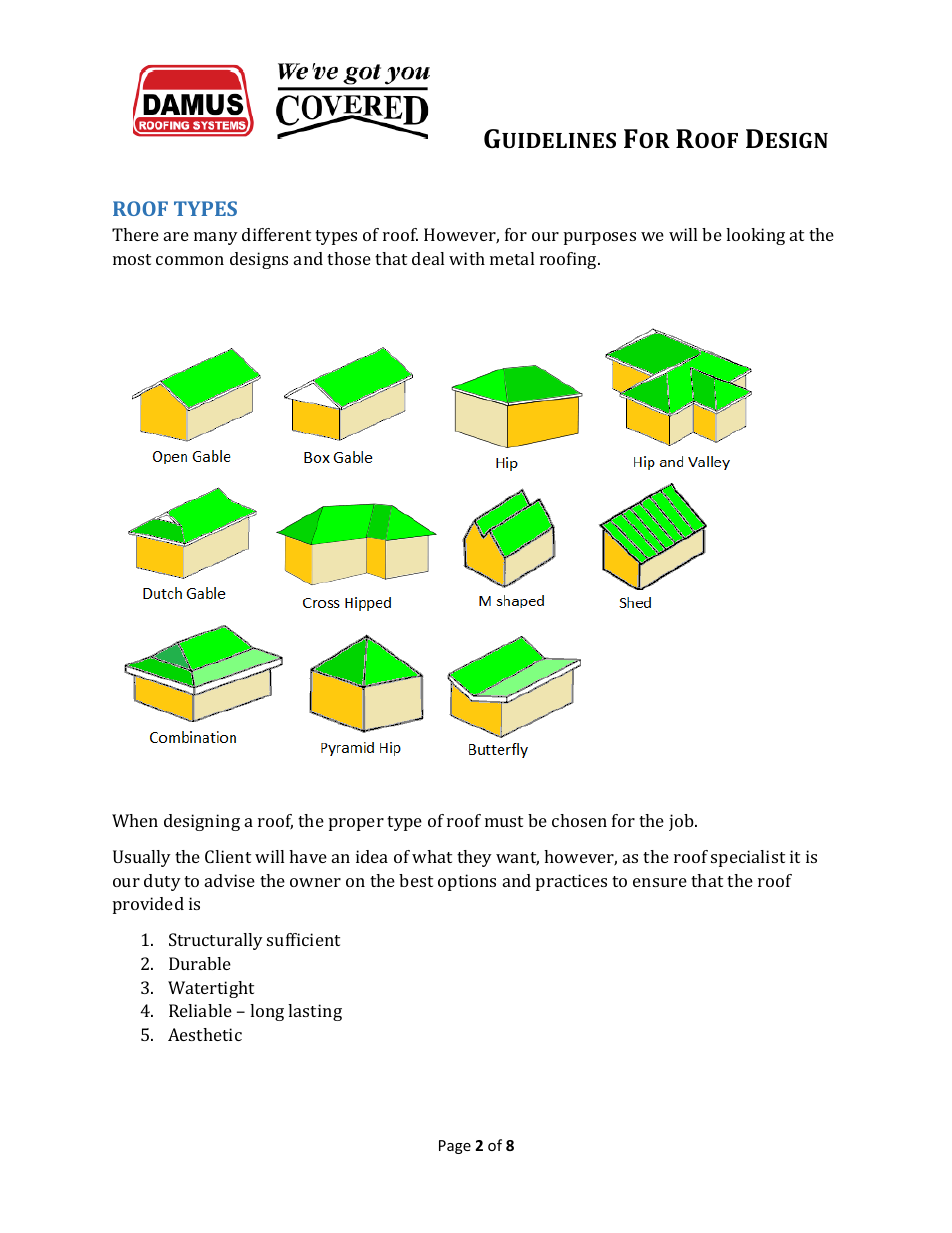 The width and height of the screenshot is (952, 1233). Describe the element at coordinates (660, 882) in the screenshot. I see `ensure` at that location.
